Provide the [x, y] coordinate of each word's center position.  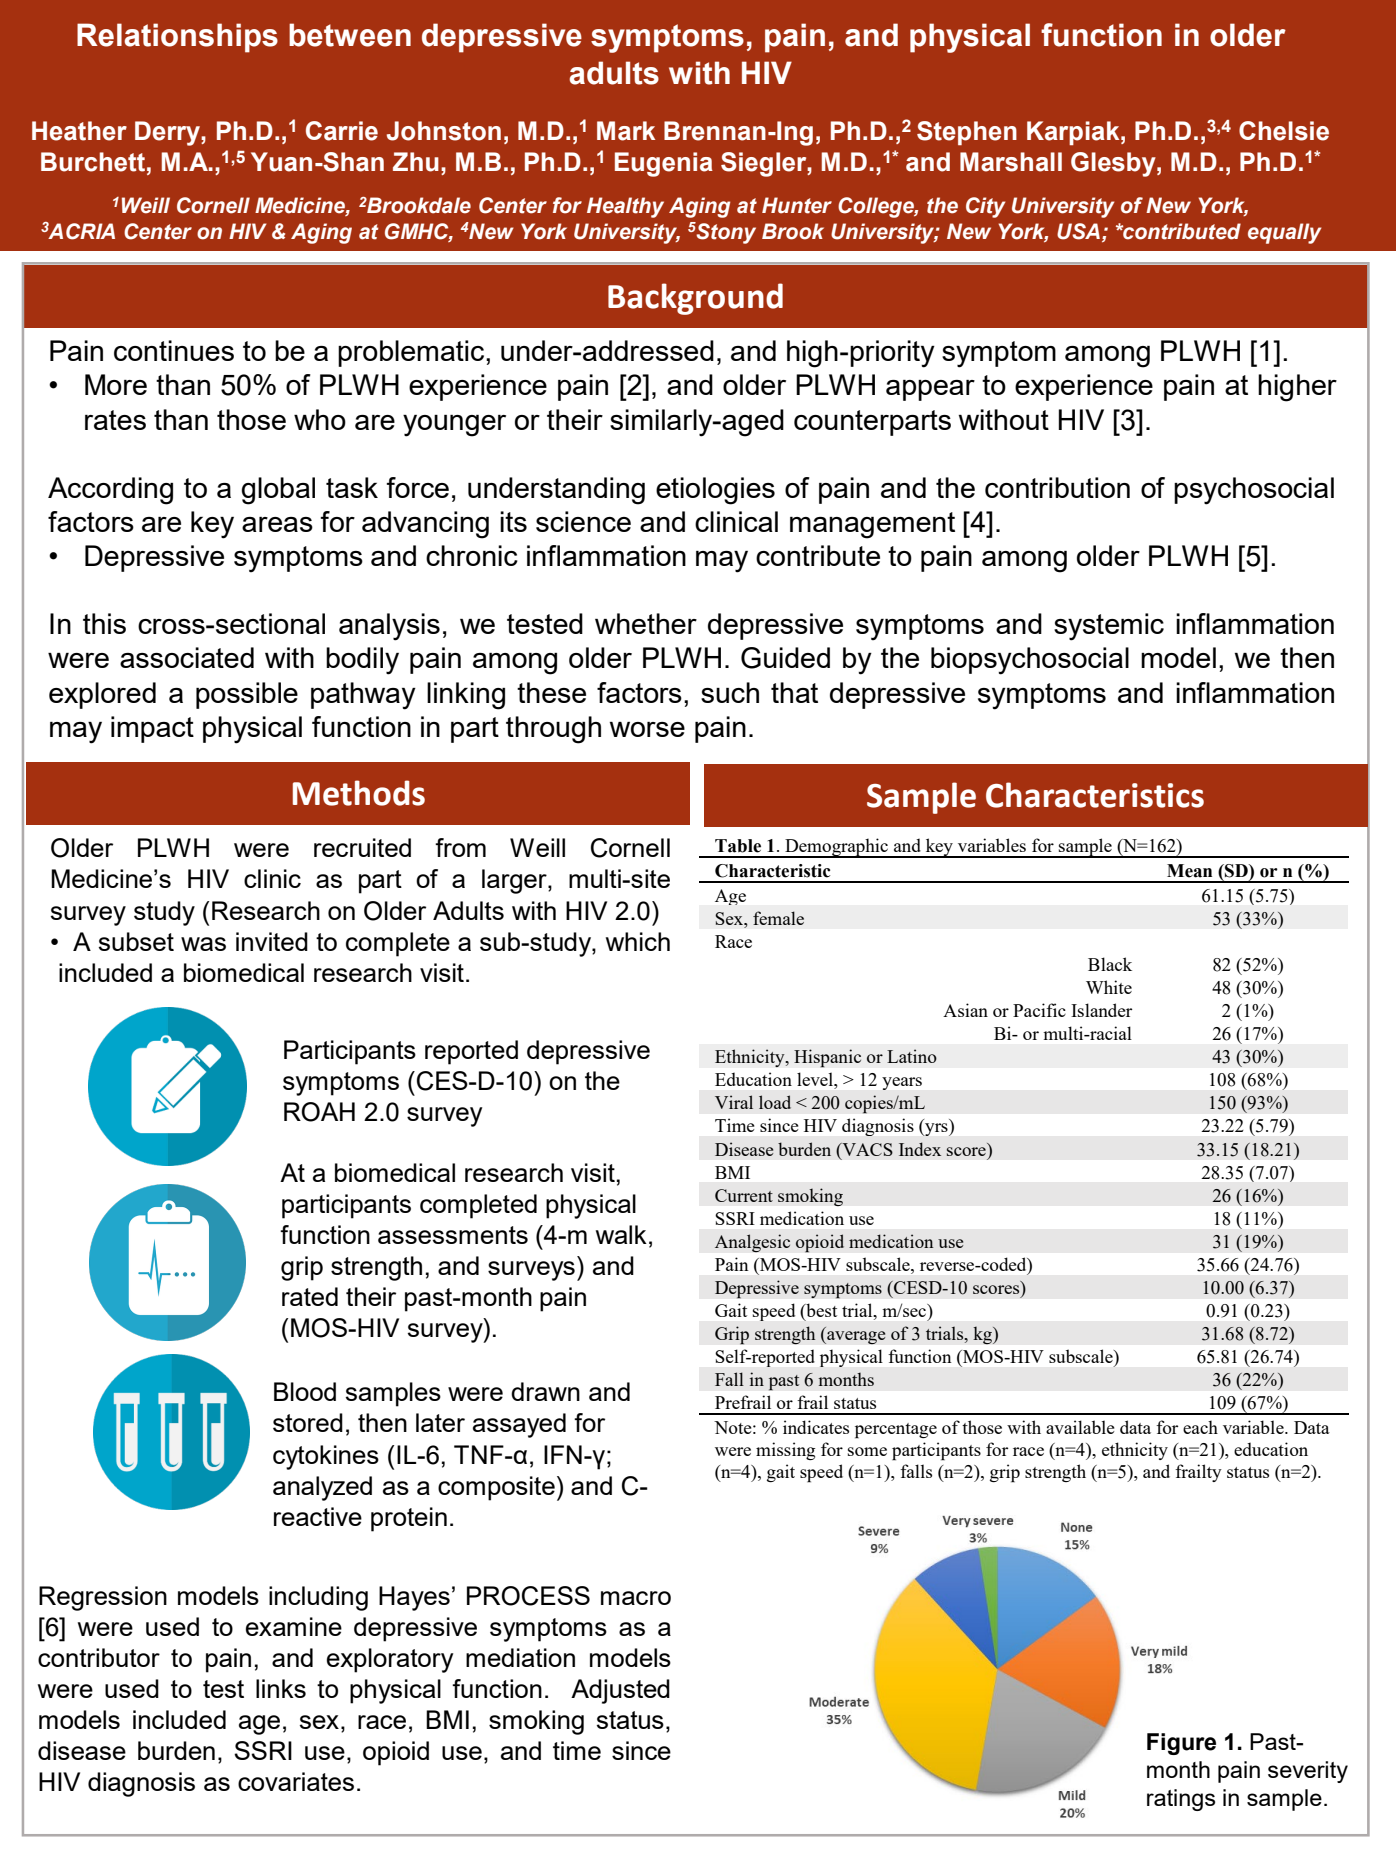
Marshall [1011, 162]
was [203, 944]
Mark [626, 131]
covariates [296, 1781]
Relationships [177, 38]
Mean [1189, 871]
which [638, 941]
